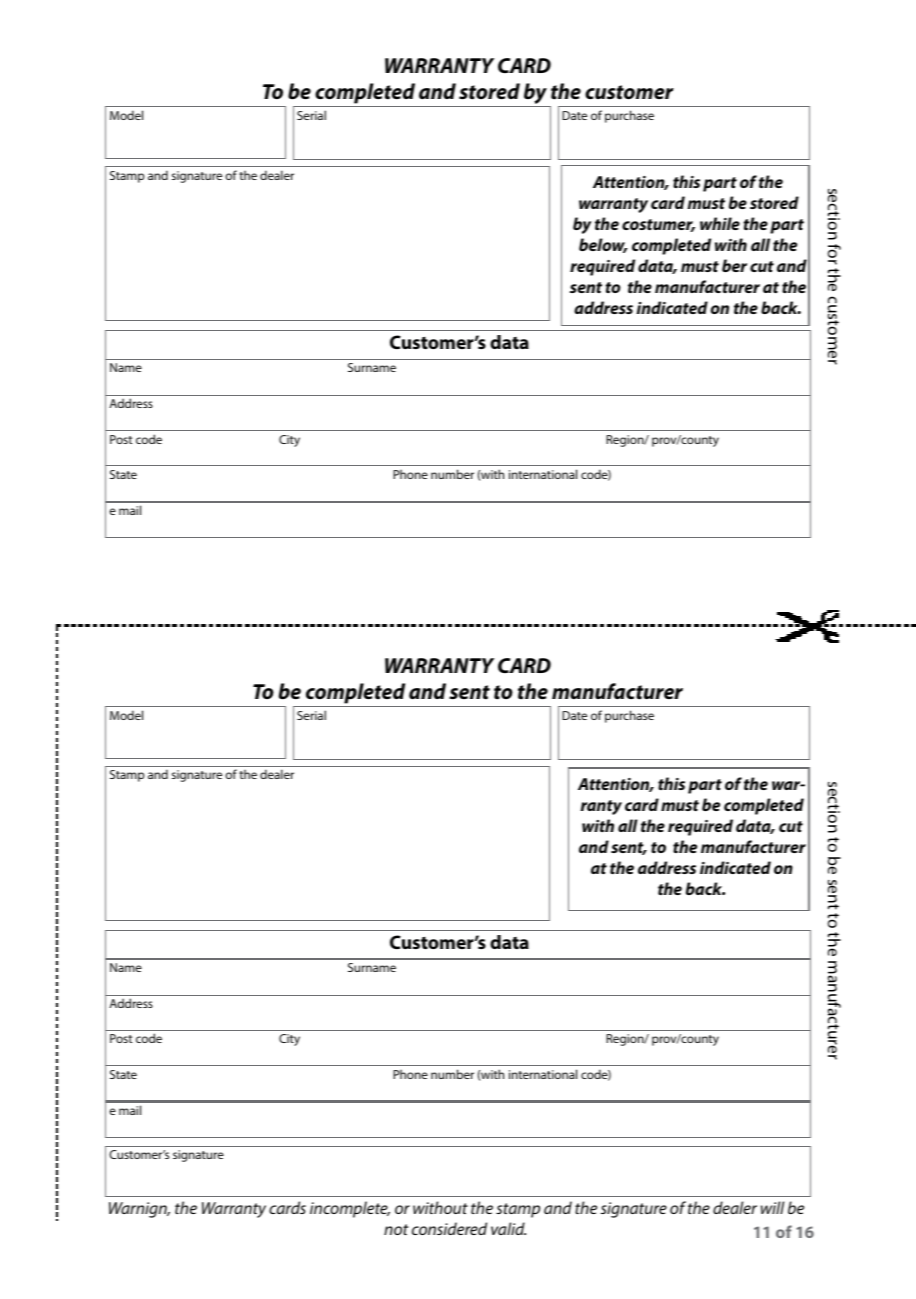 The image size is (916, 1299). What do you see at coordinates (658, 225) in the document?
I see `costumer` at bounding box center [658, 225].
